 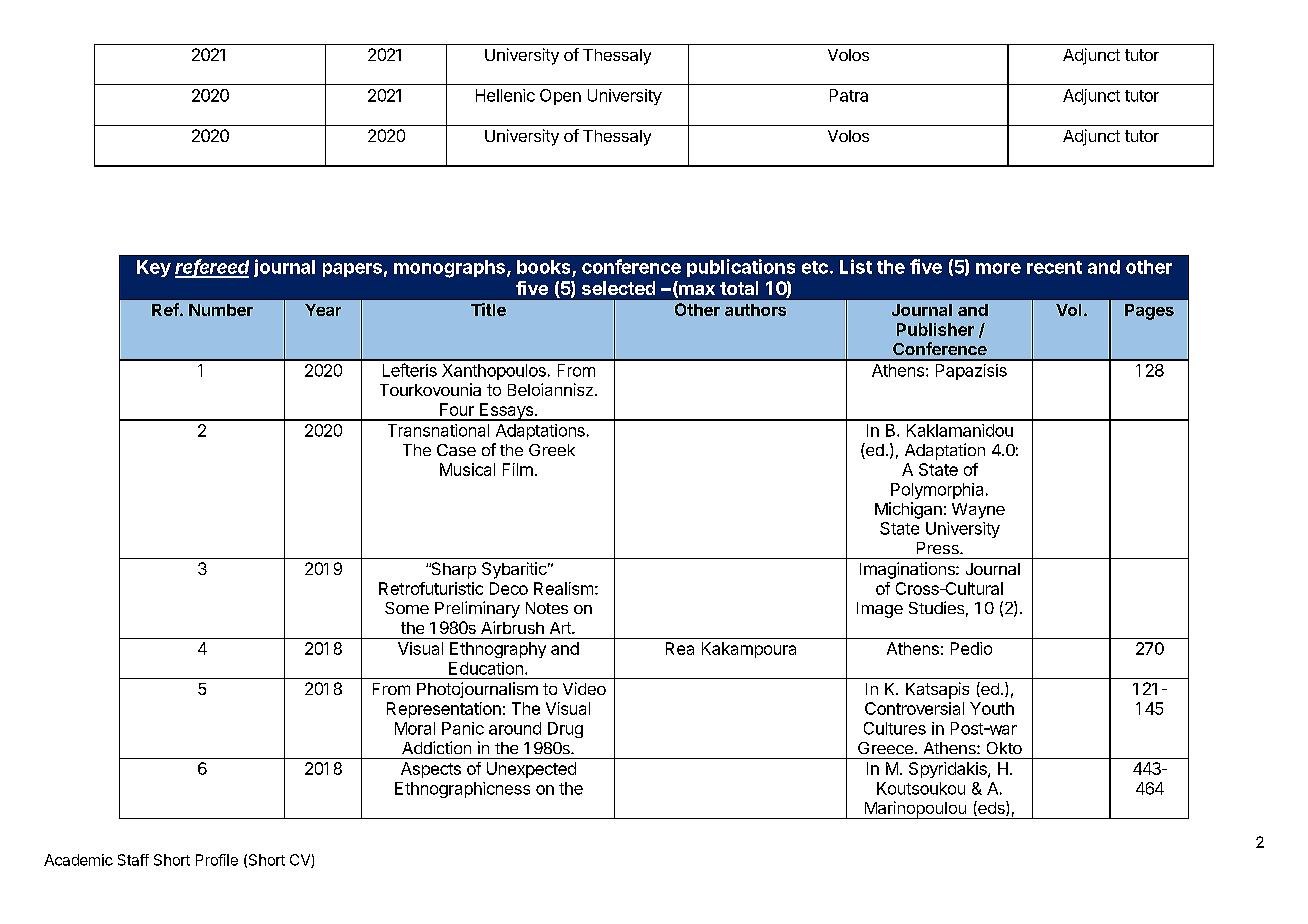 I want to click on Some, so click(x=407, y=608).
